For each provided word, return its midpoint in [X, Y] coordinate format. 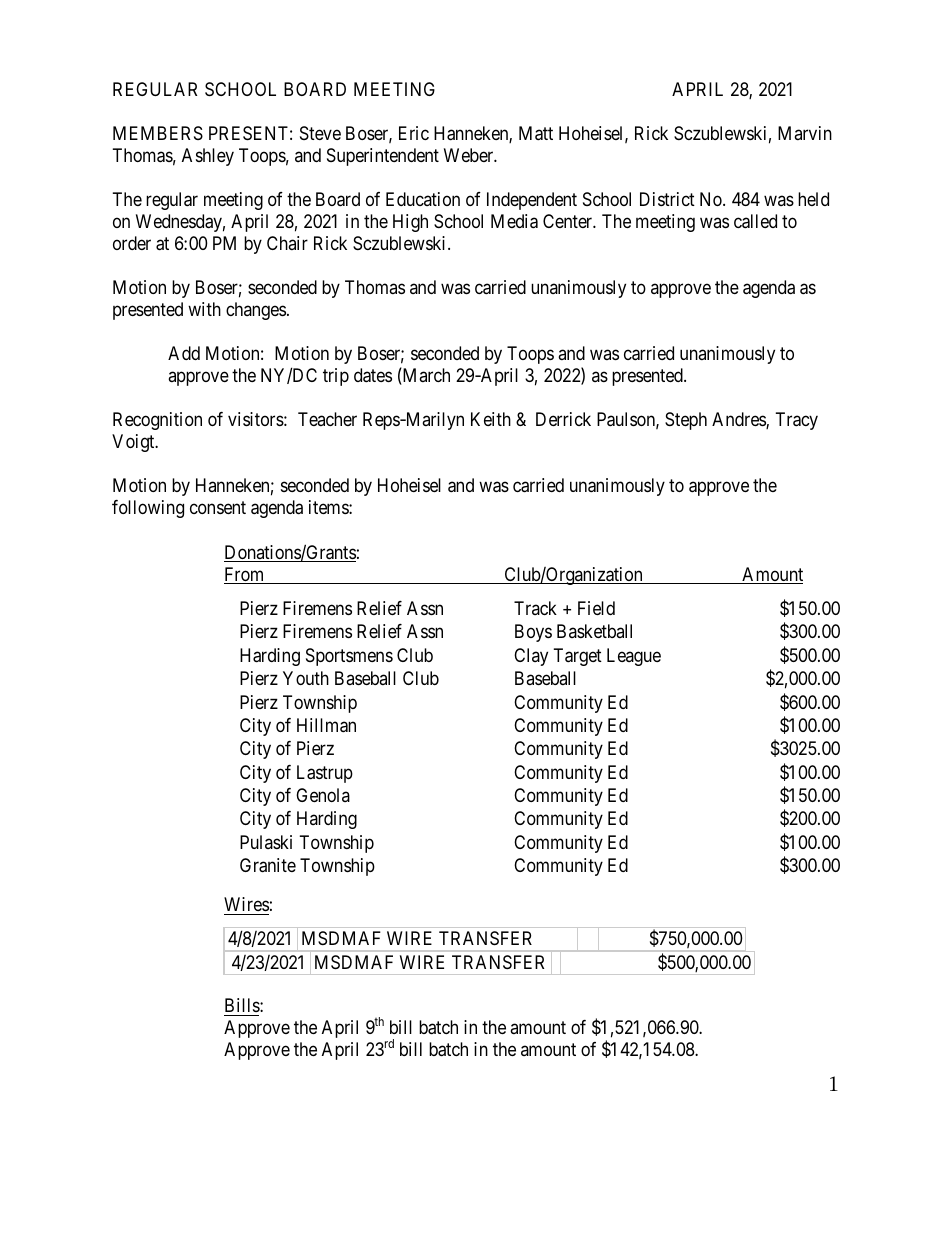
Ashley [208, 157]
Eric [414, 133]
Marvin [805, 133]
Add [184, 353]
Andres [739, 420]
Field [596, 608]
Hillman [326, 725]
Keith [491, 419]
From [245, 575]
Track [535, 608]
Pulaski [266, 842]
